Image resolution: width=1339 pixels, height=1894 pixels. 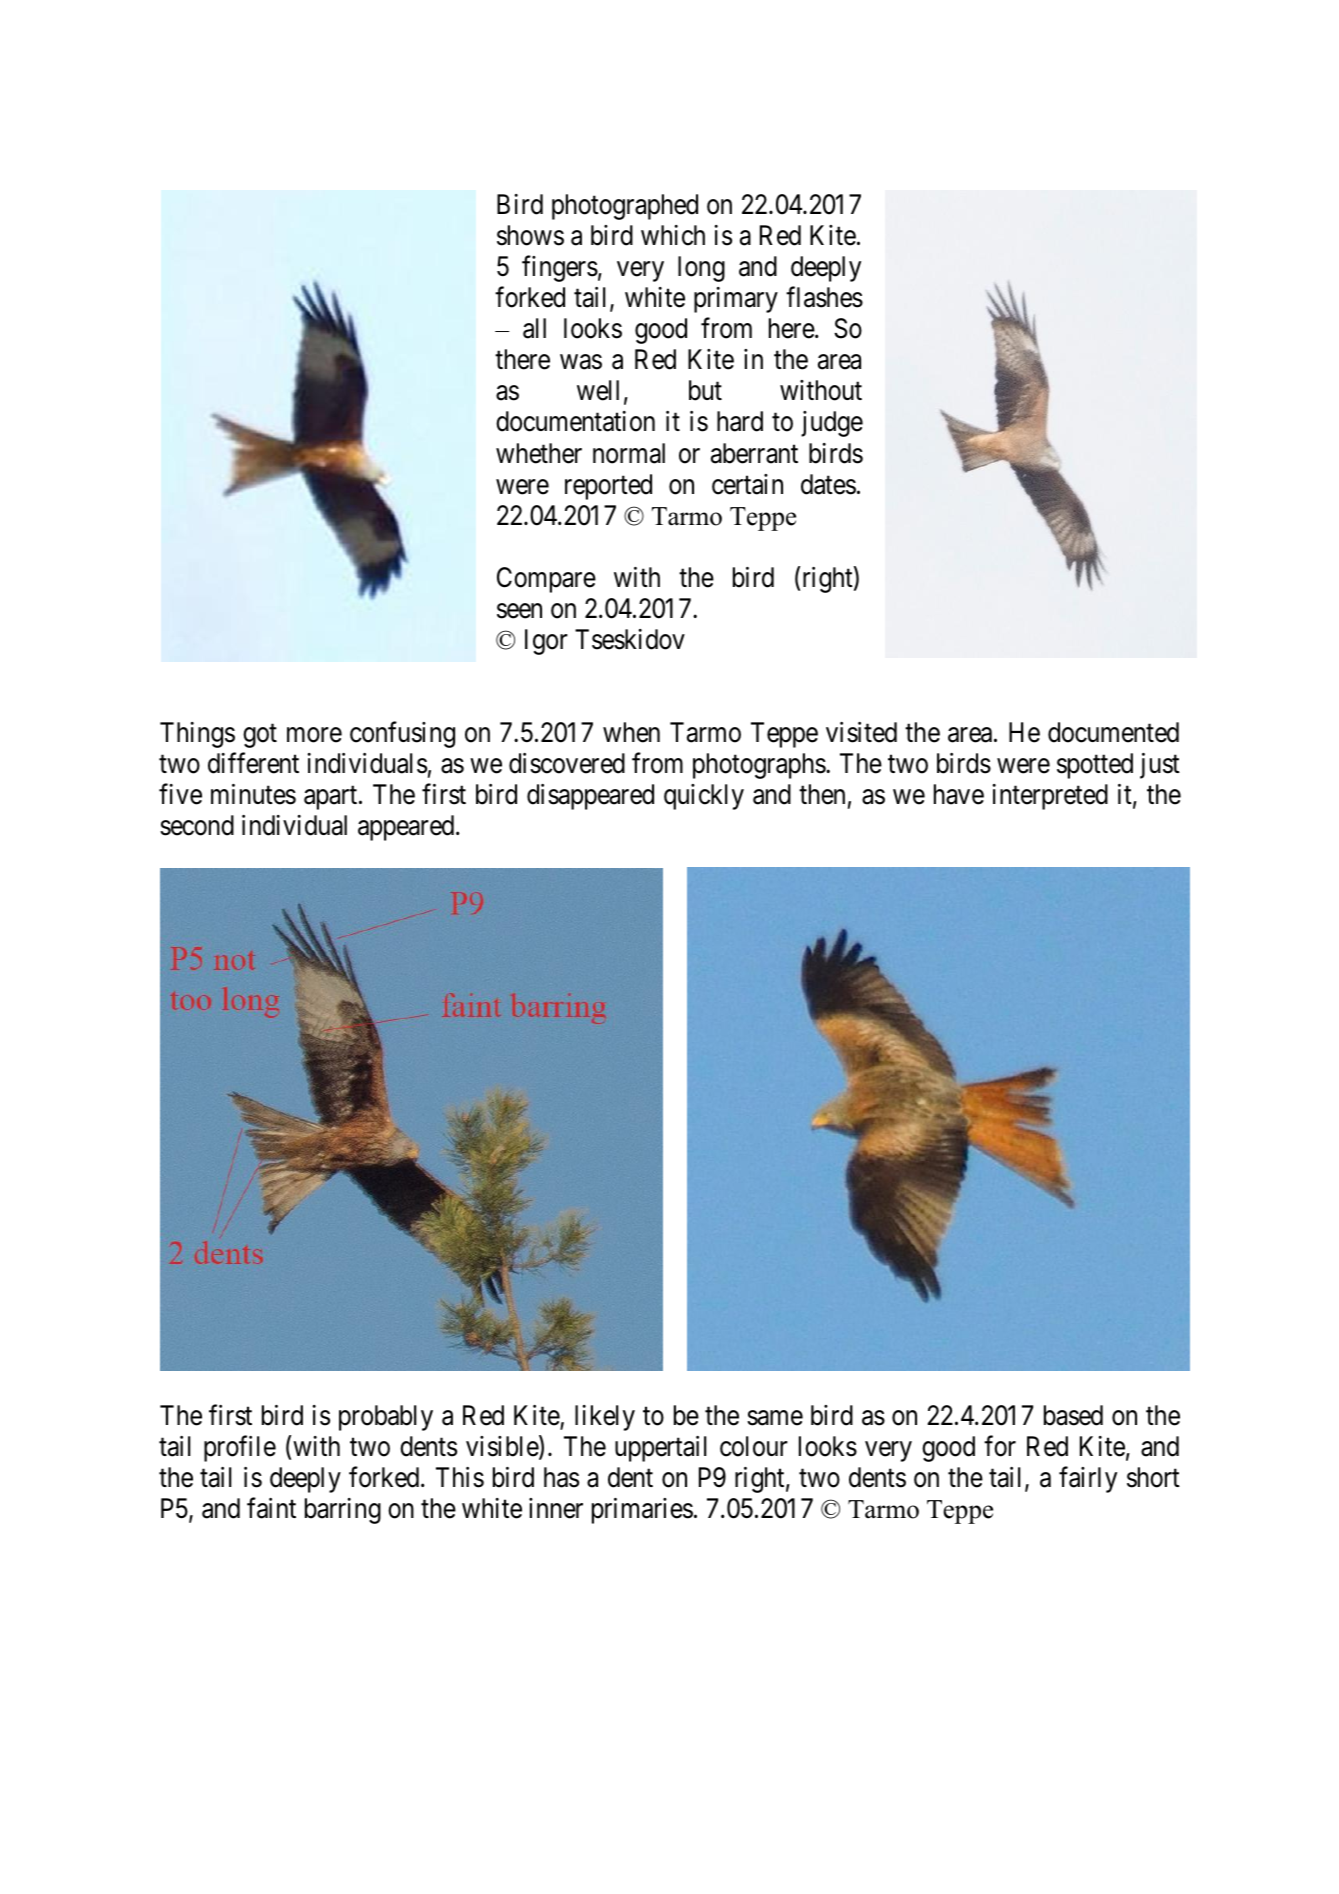 What do you see at coordinates (704, 797) in the screenshot?
I see `quickly` at bounding box center [704, 797].
